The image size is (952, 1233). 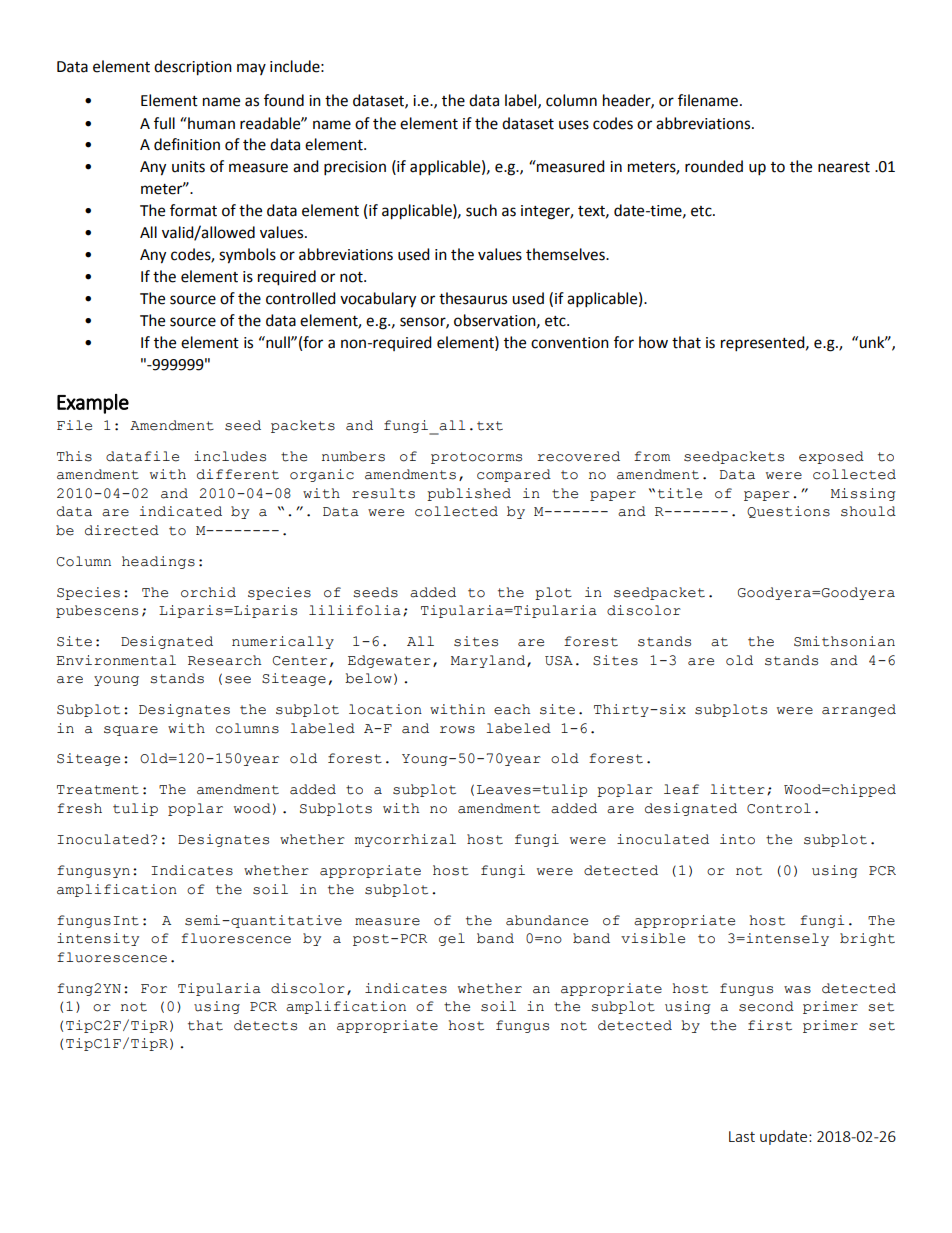 What do you see at coordinates (737, 839) in the screenshot?
I see `into` at bounding box center [737, 839].
